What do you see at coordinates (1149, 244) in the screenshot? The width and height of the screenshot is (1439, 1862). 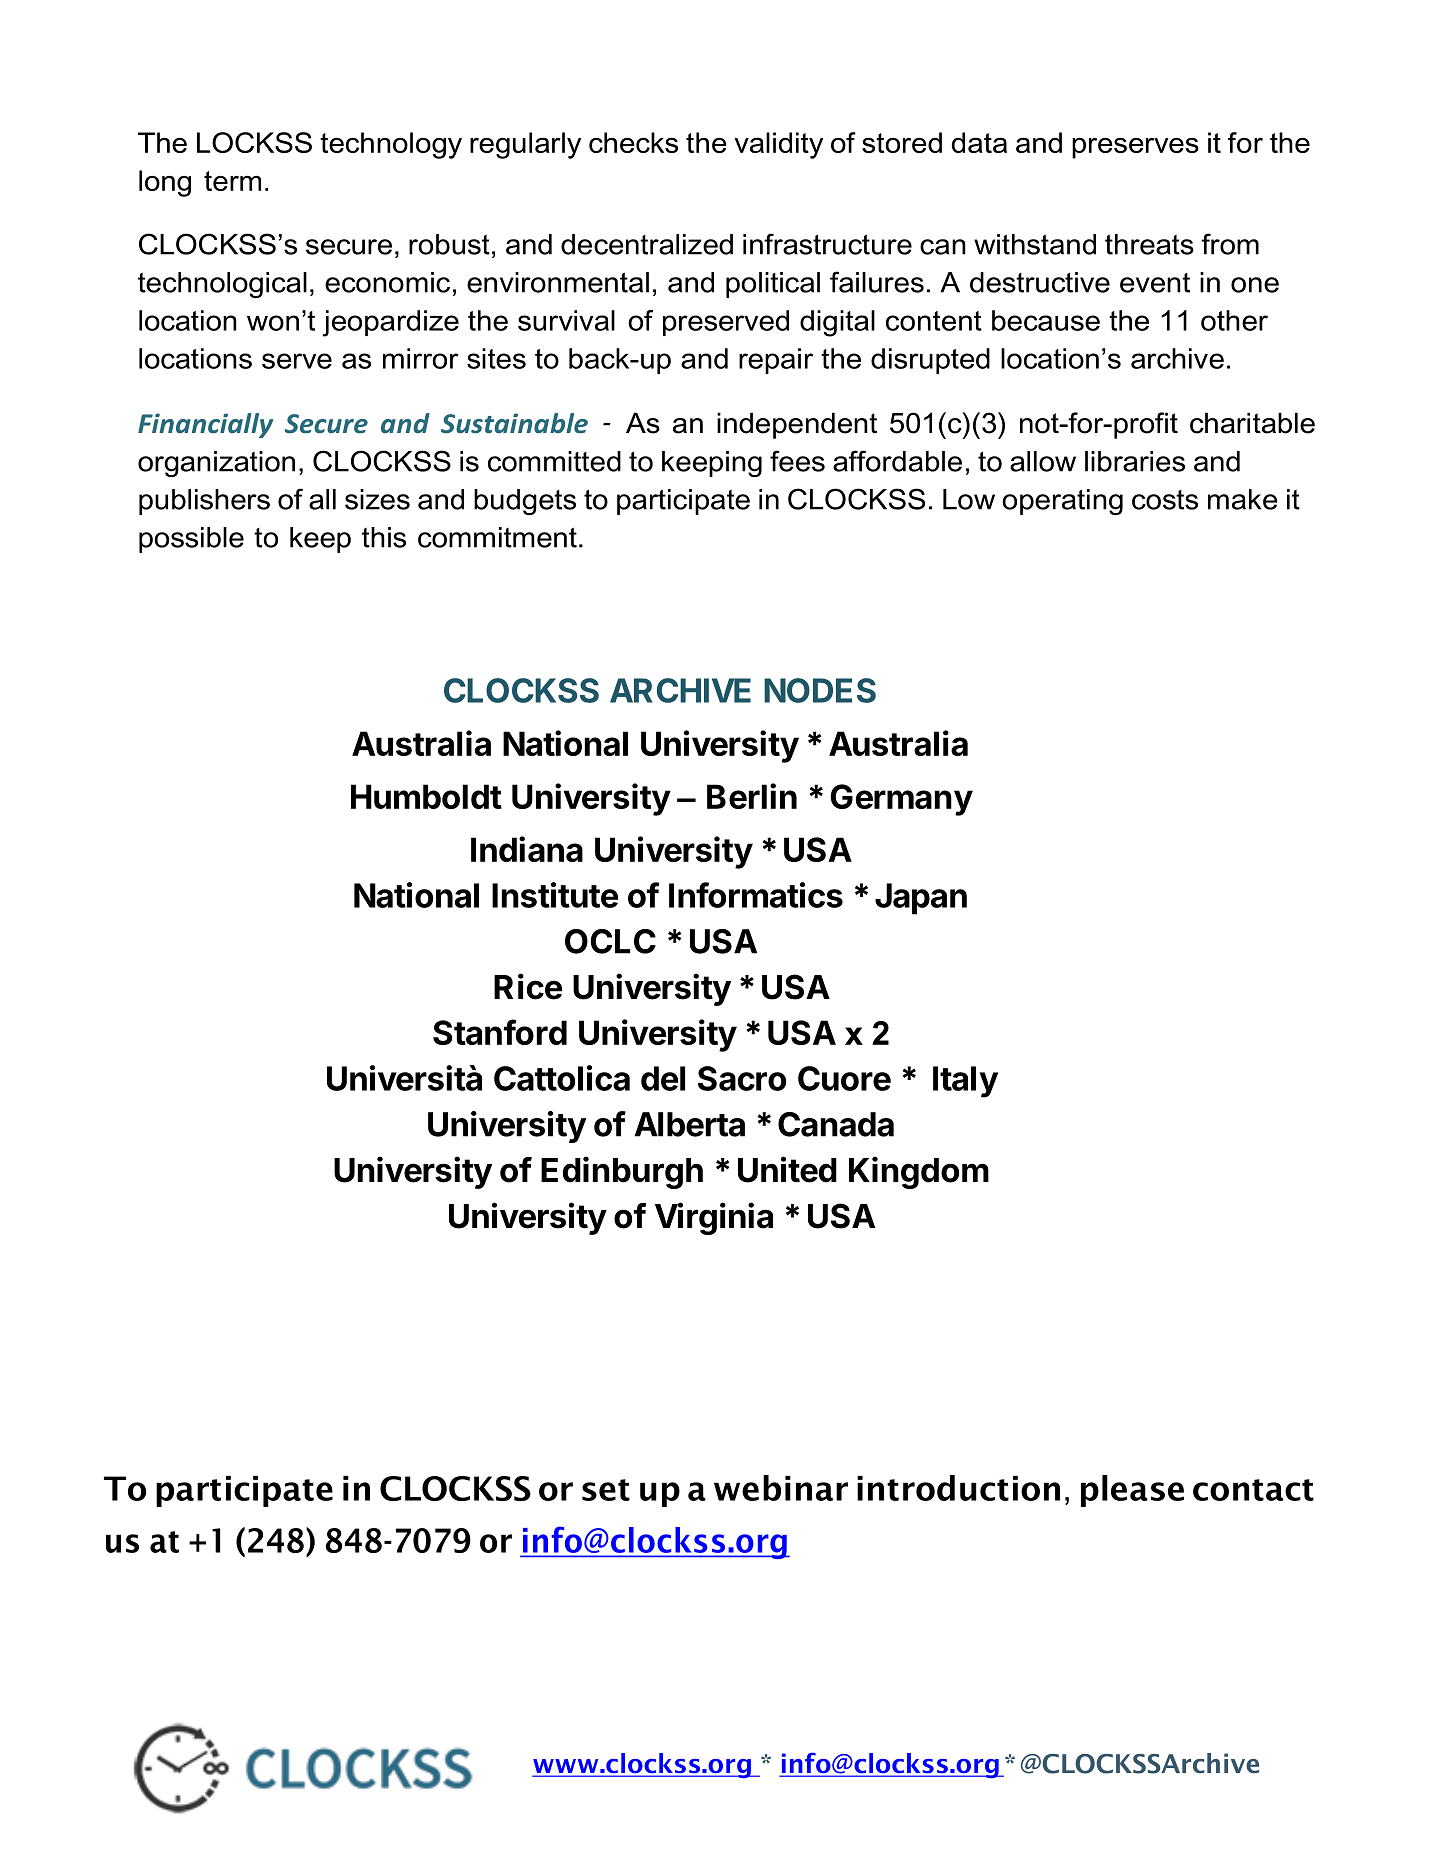 I see `threats` at bounding box center [1149, 244].
